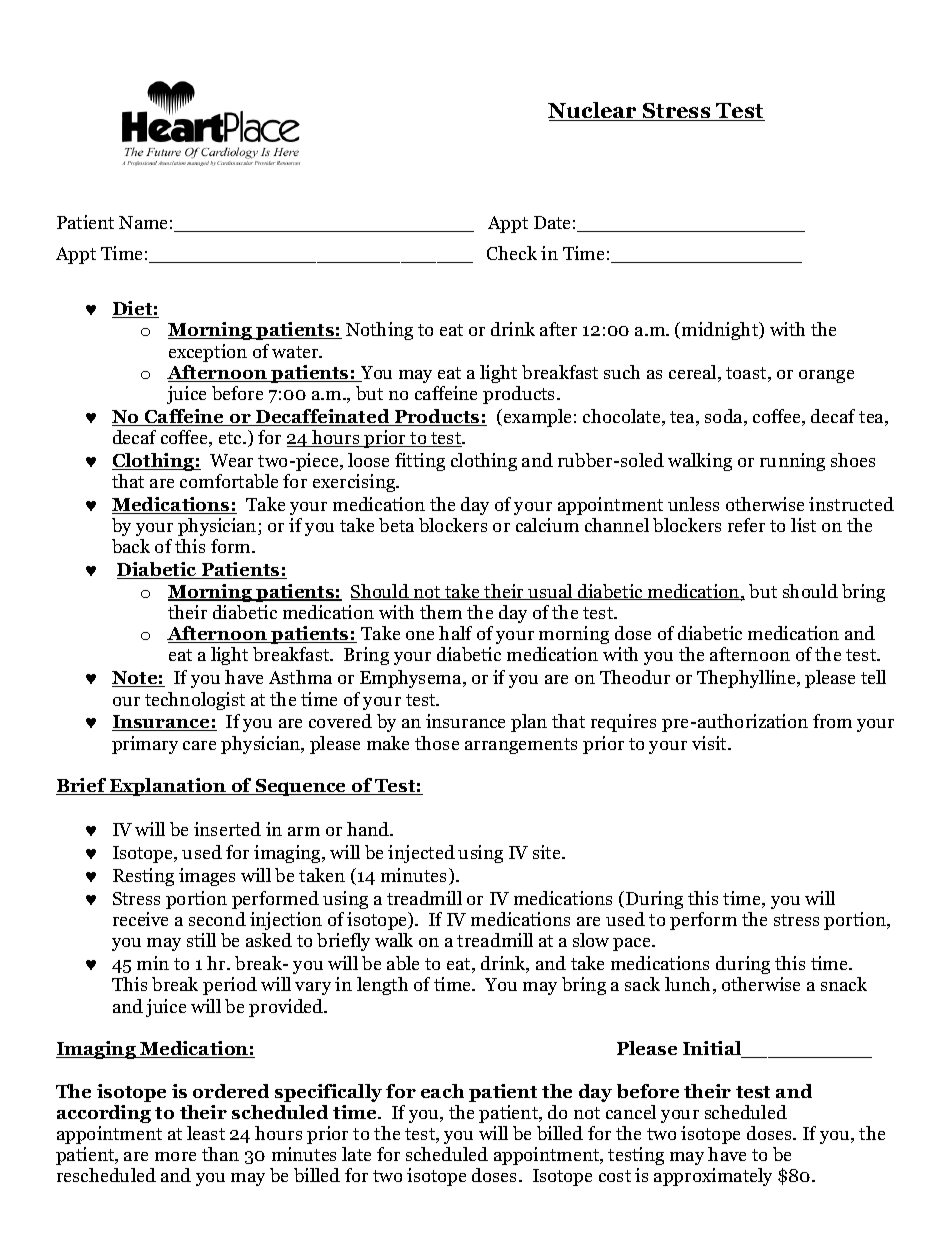 The width and height of the screenshot is (952, 1233). I want to click on approximately, so click(713, 1177).
